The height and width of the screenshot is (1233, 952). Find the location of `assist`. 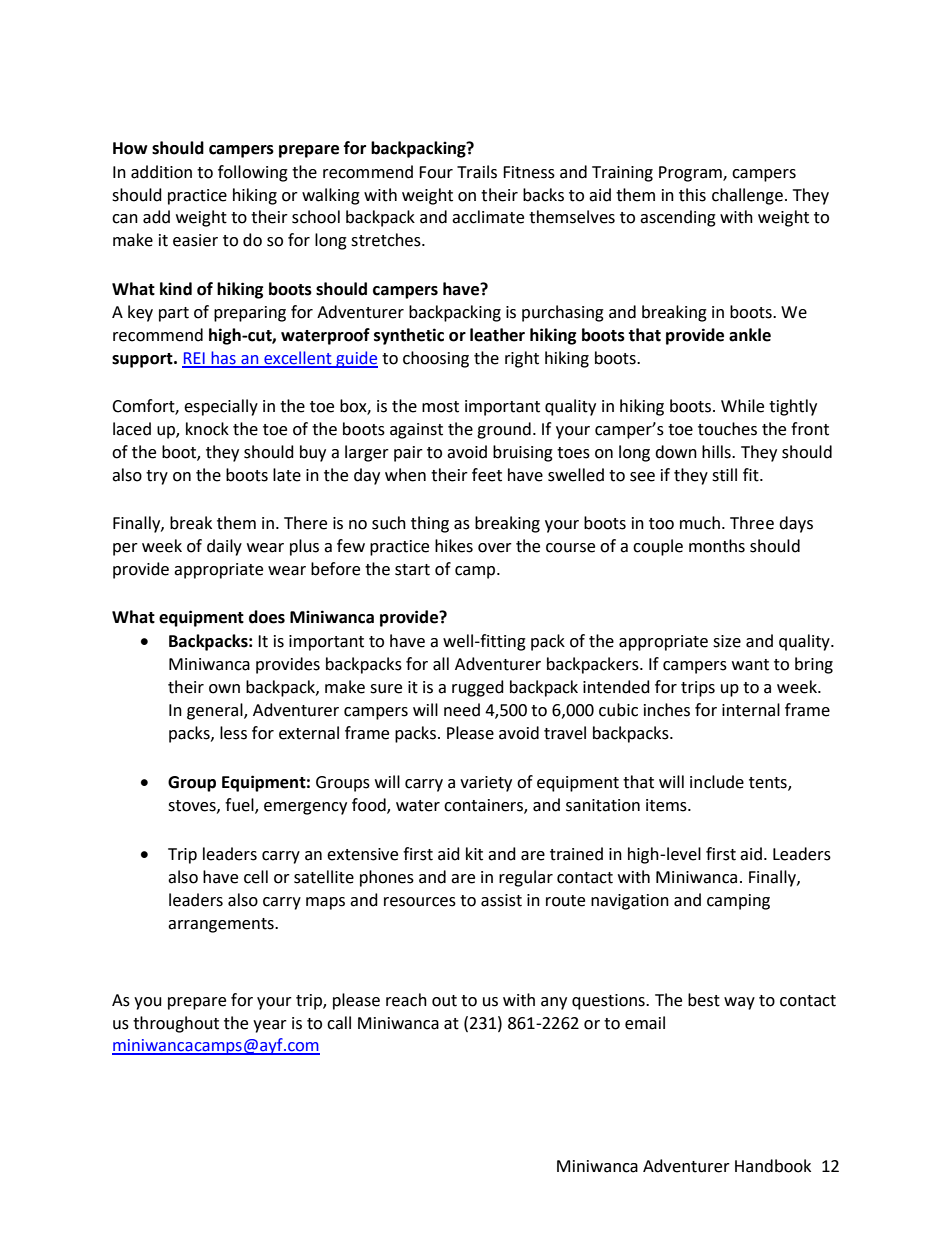

assist is located at coordinates (501, 900).
